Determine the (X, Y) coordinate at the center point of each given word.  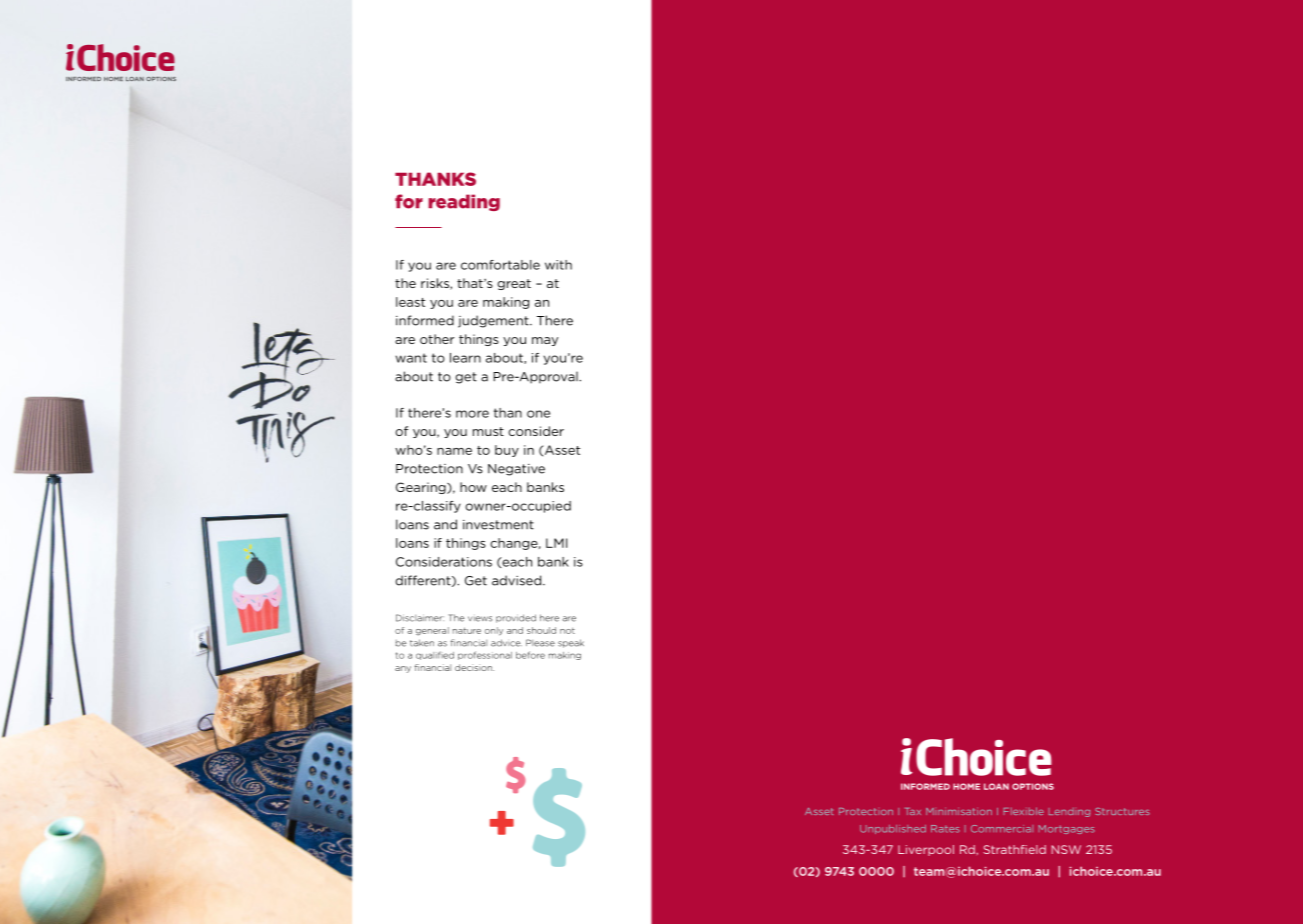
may (545, 341)
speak (571, 643)
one (538, 414)
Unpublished (893, 829)
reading (464, 202)
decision (474, 667)
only (494, 631)
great (514, 284)
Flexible (1023, 811)
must (488, 431)
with (558, 265)
